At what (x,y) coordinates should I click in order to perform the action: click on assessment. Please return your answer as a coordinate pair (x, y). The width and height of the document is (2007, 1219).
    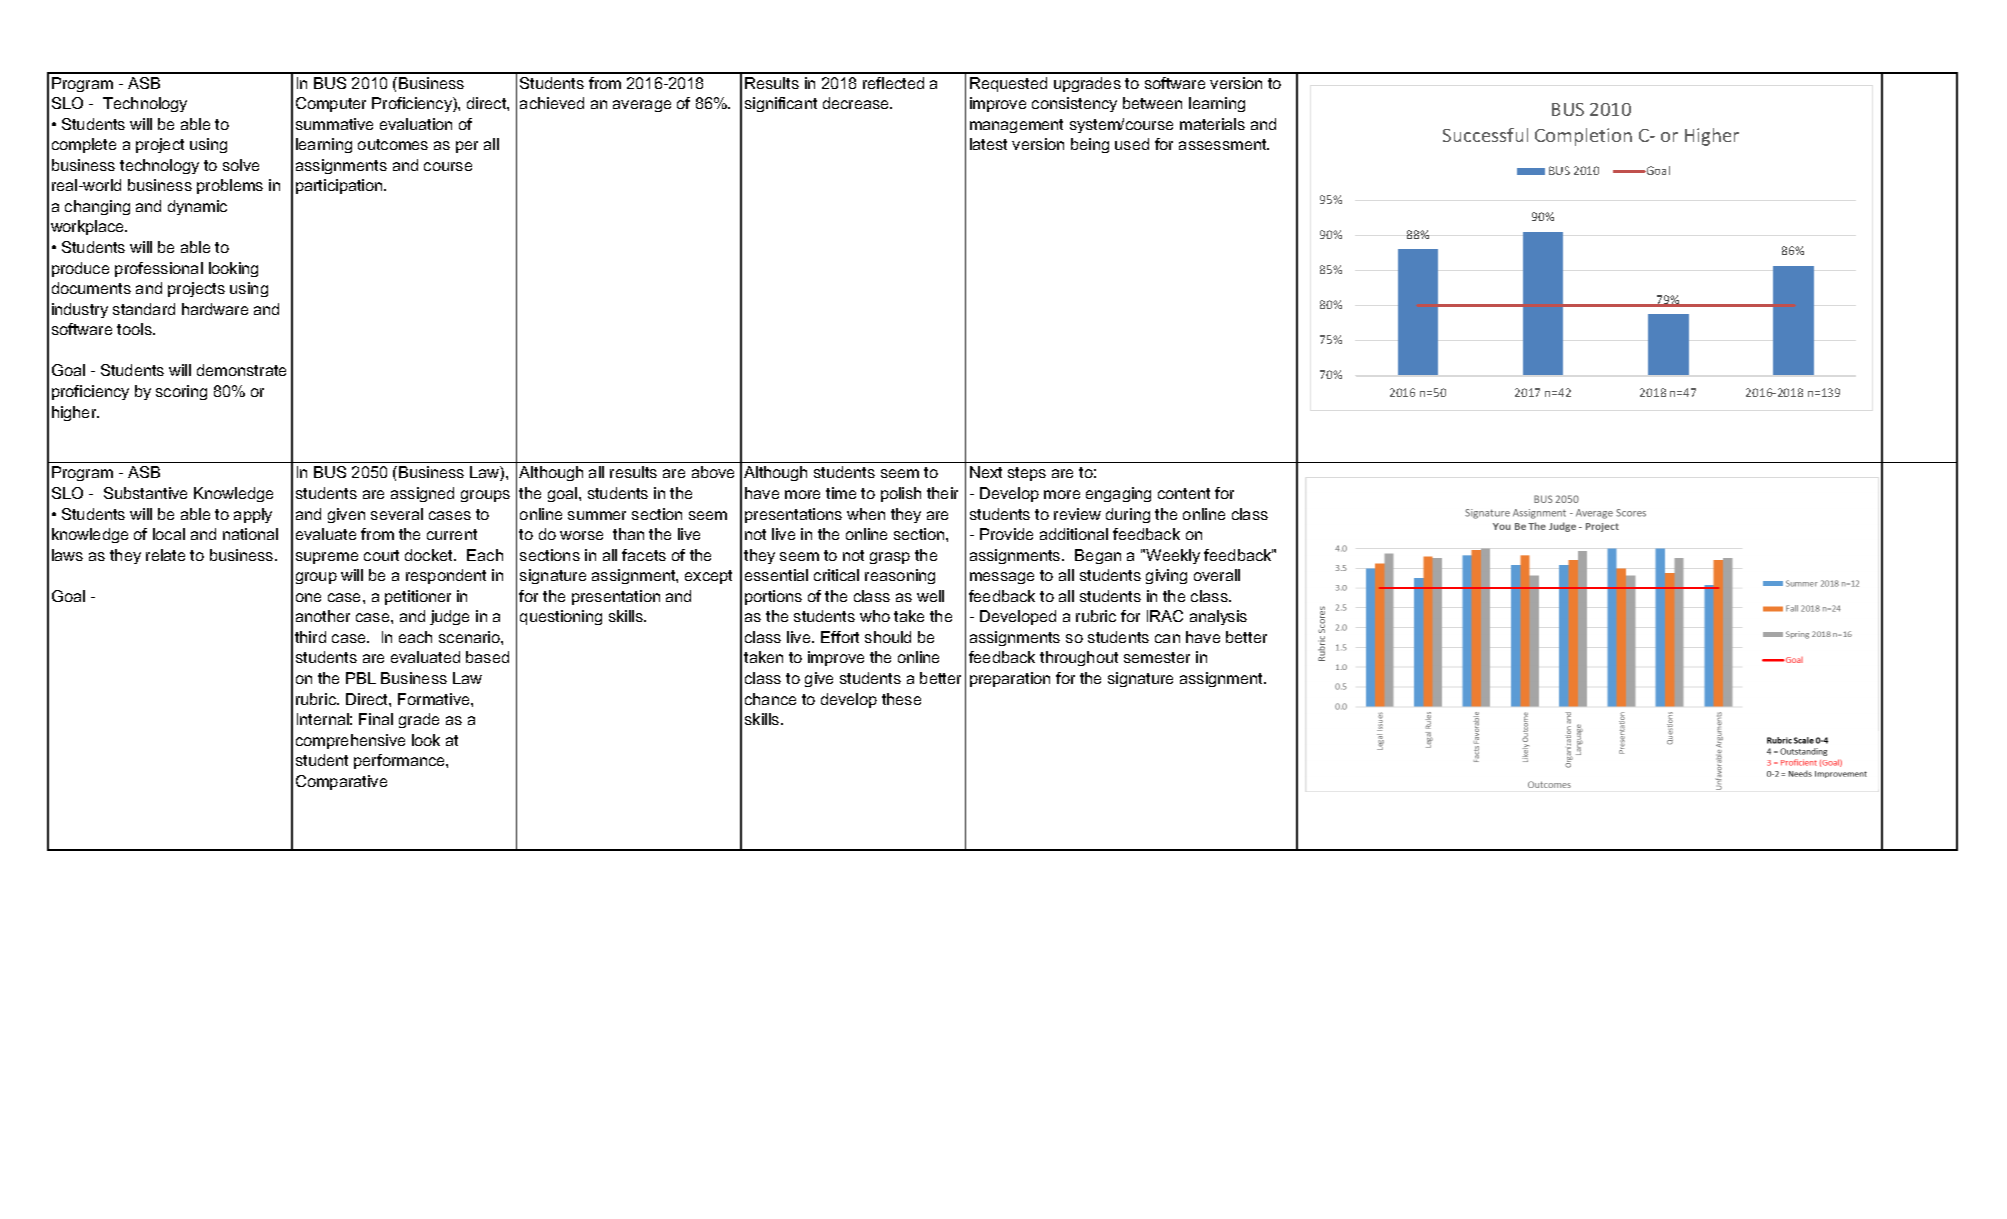
    Looking at the image, I should click on (1224, 144).
